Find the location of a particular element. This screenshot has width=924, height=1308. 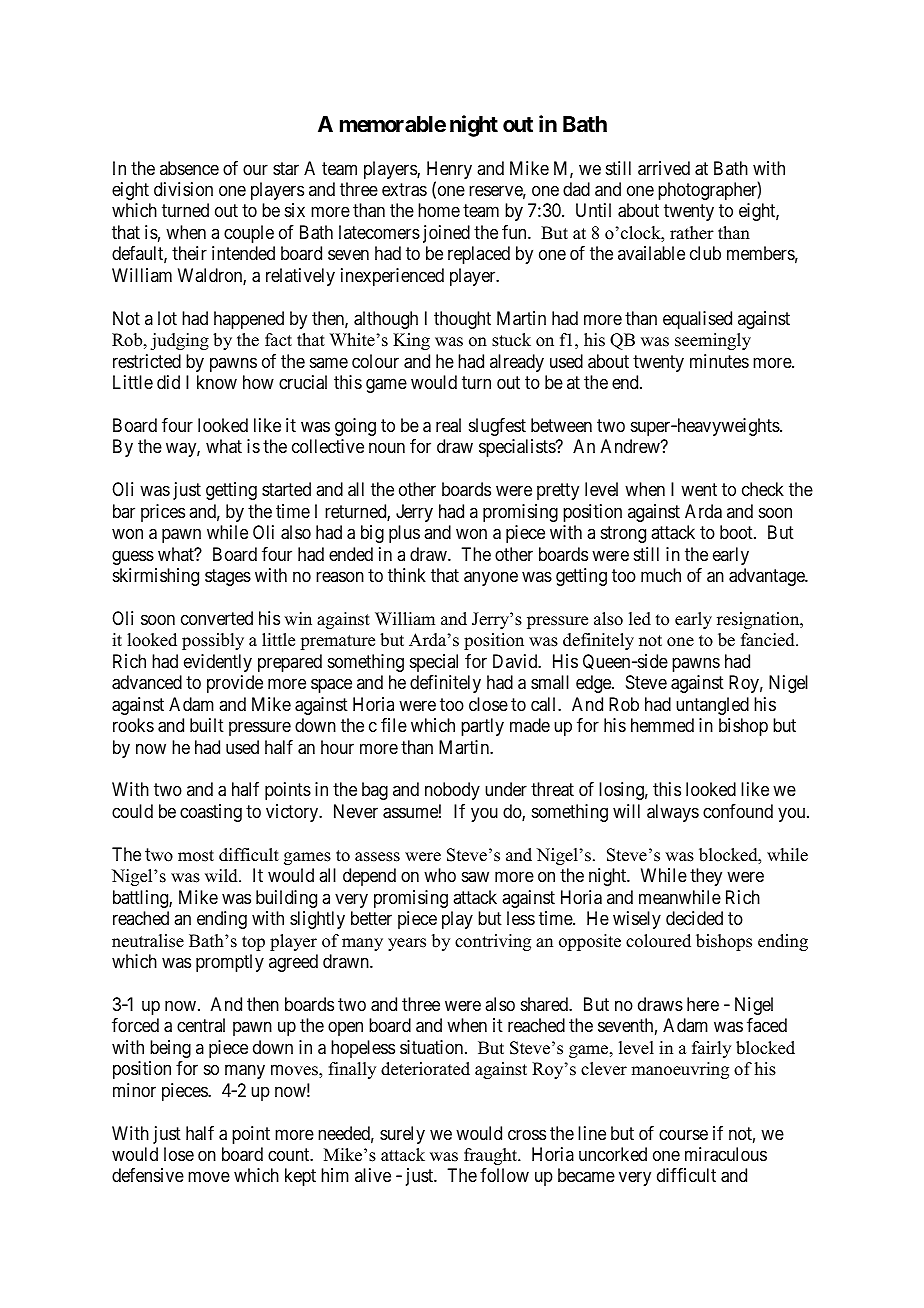

defensive is located at coordinates (148, 1175).
